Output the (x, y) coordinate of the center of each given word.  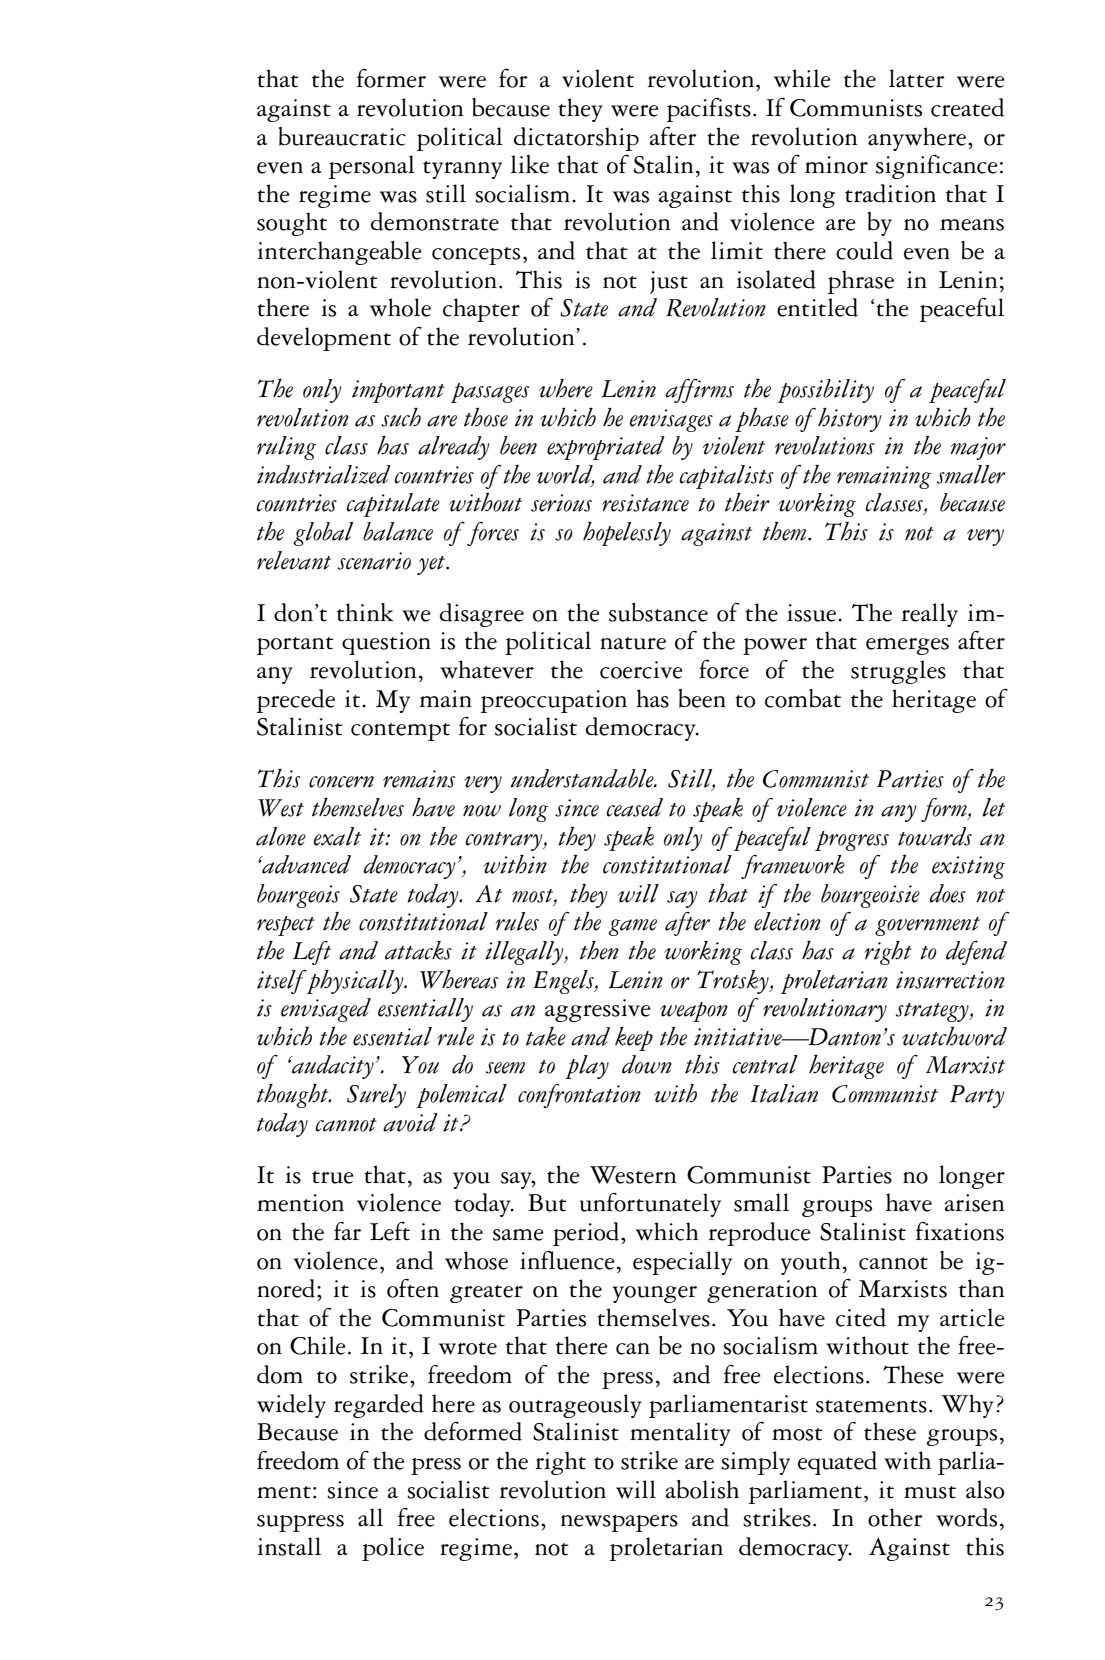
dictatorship (576, 139)
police (393, 1549)
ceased (635, 807)
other (895, 1517)
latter (917, 78)
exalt (337, 836)
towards (935, 836)
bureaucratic (342, 136)
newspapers (619, 1523)
